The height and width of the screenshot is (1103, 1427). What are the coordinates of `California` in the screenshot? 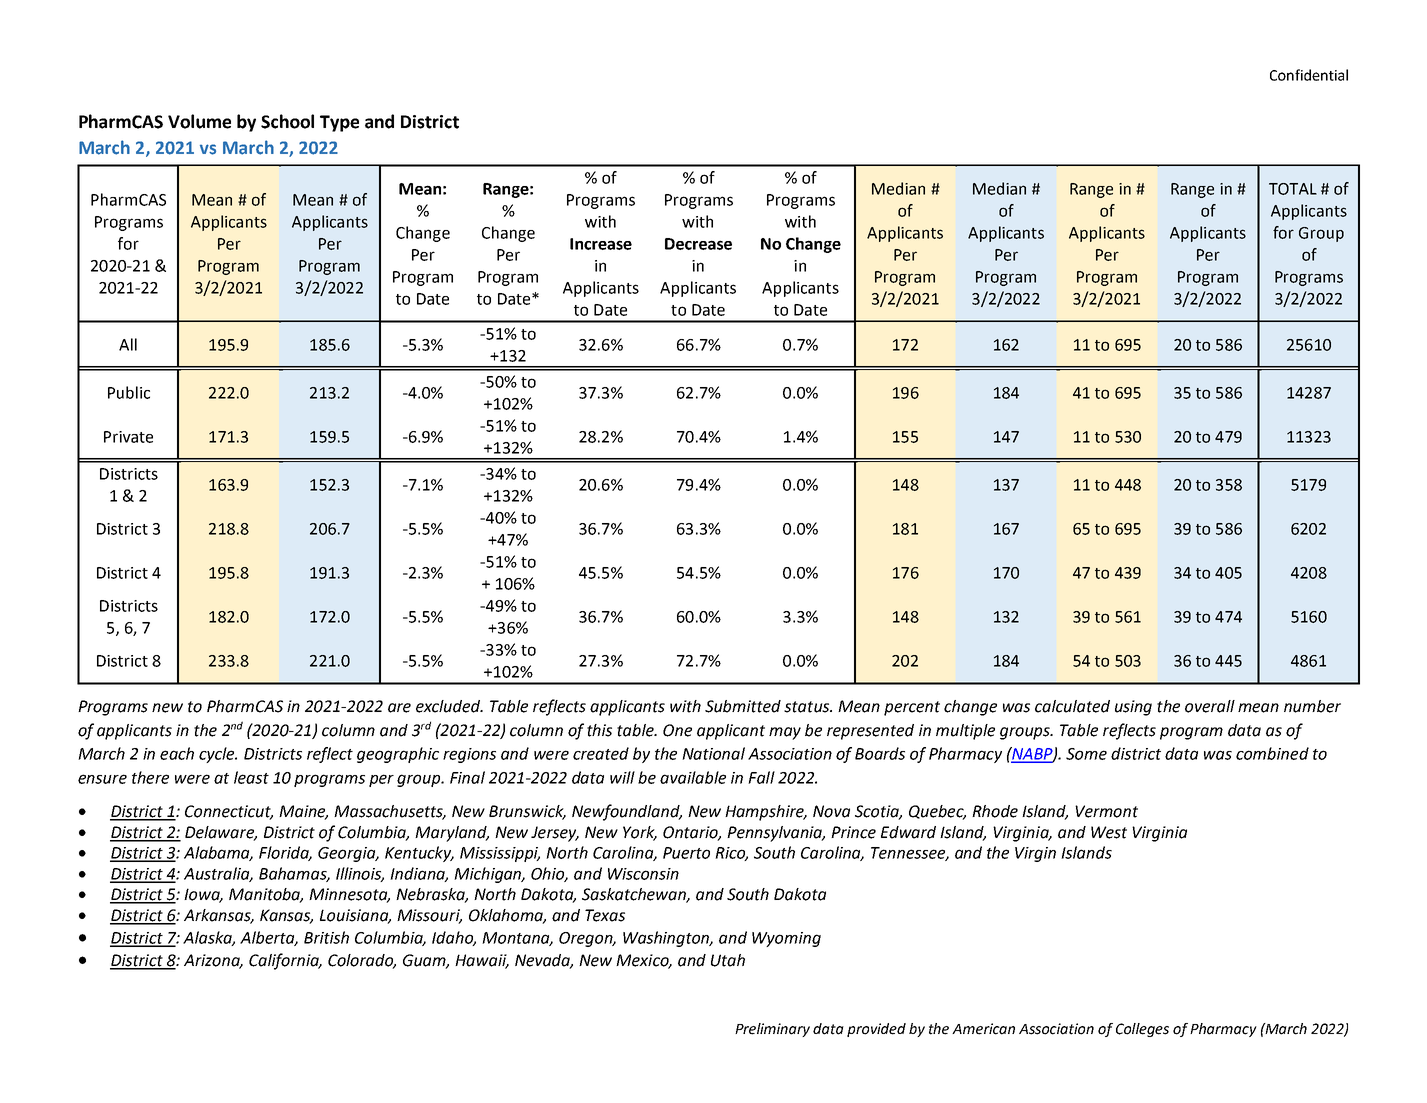 It's located at (285, 961).
